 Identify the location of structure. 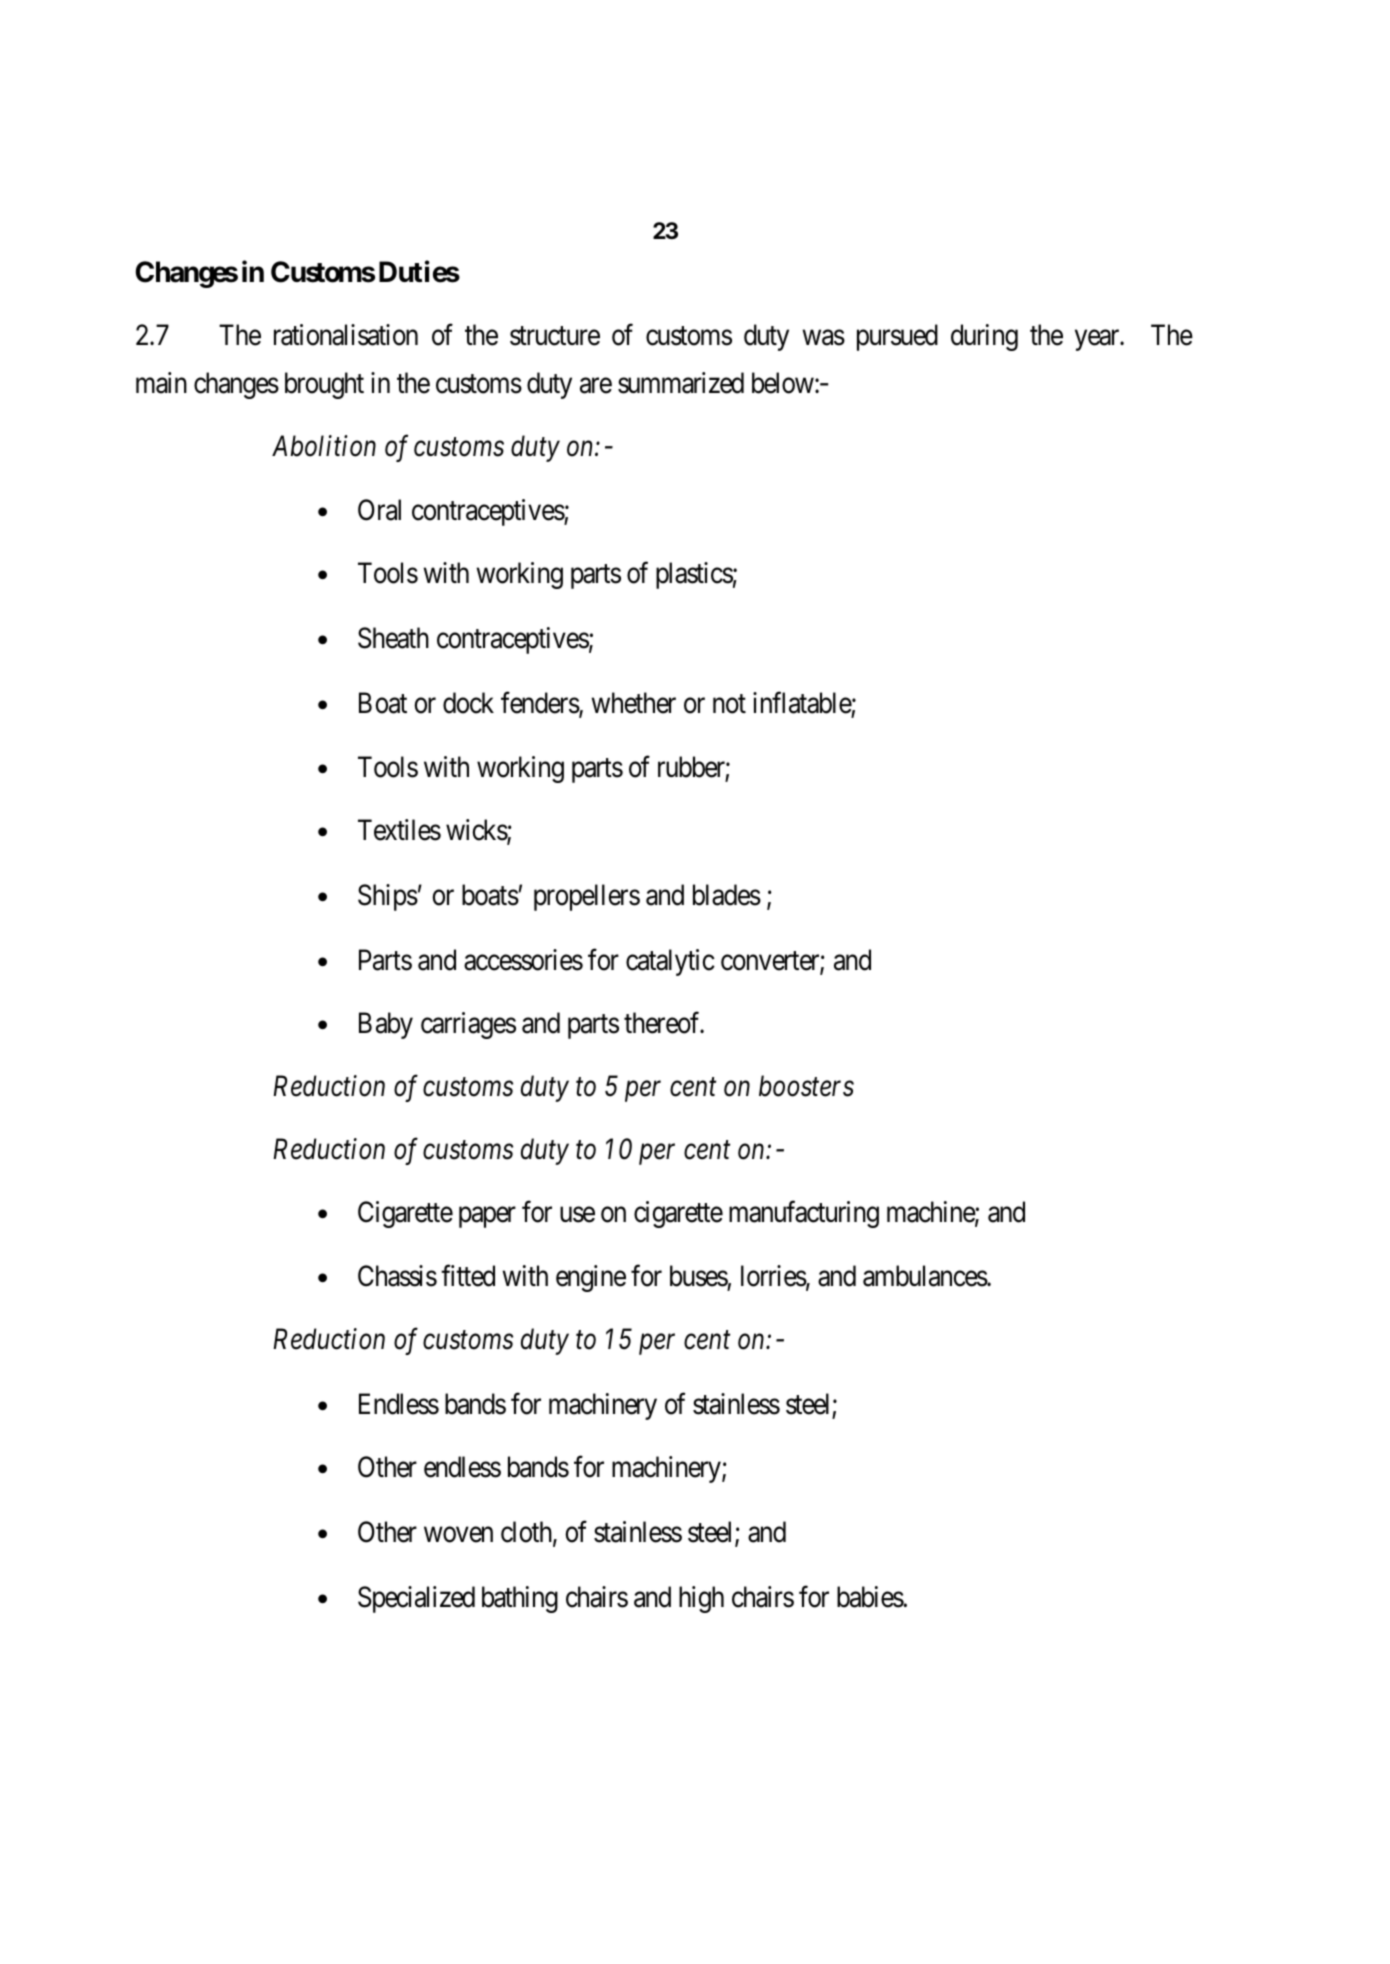
(555, 336).
